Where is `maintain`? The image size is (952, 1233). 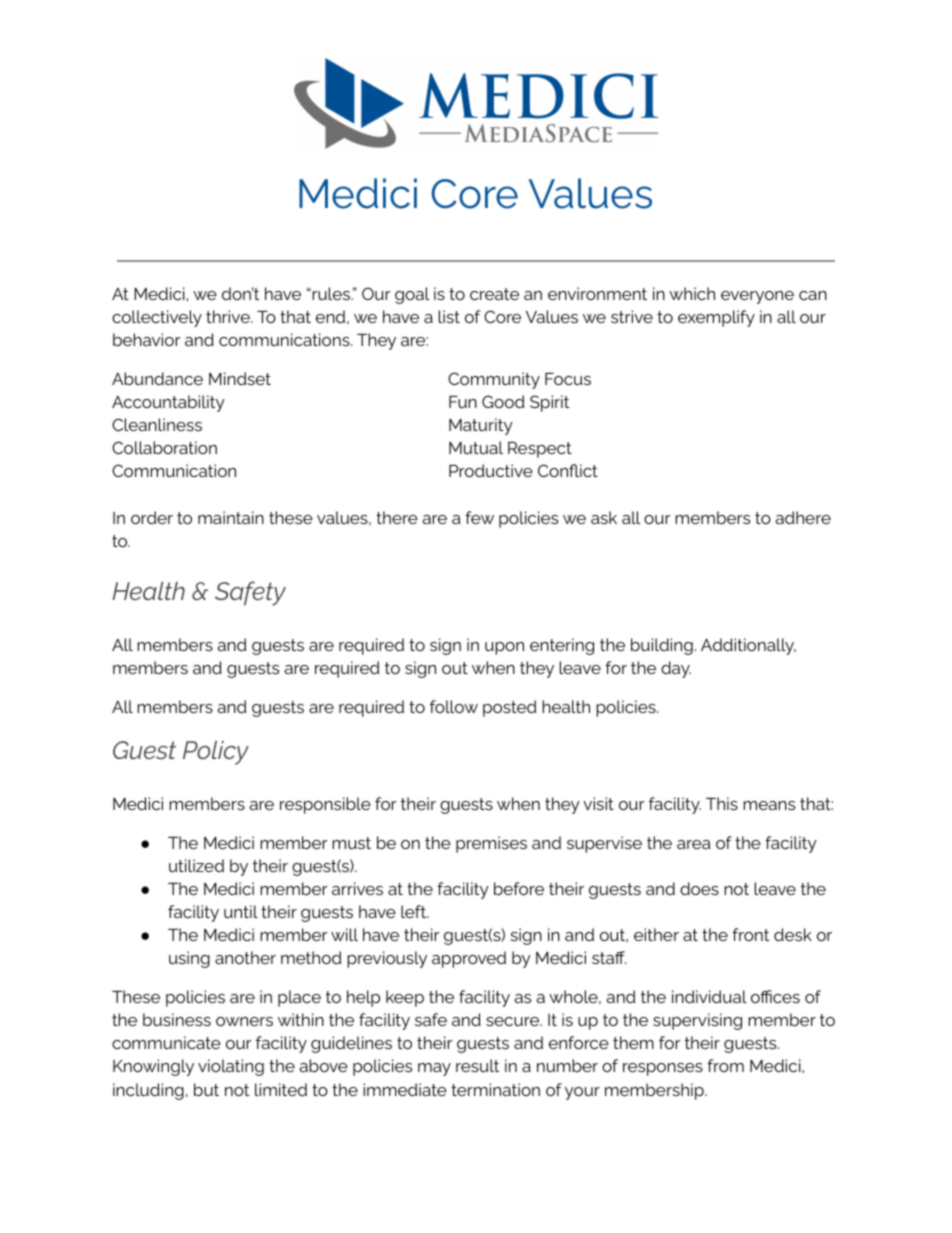 maintain is located at coordinates (231, 517).
